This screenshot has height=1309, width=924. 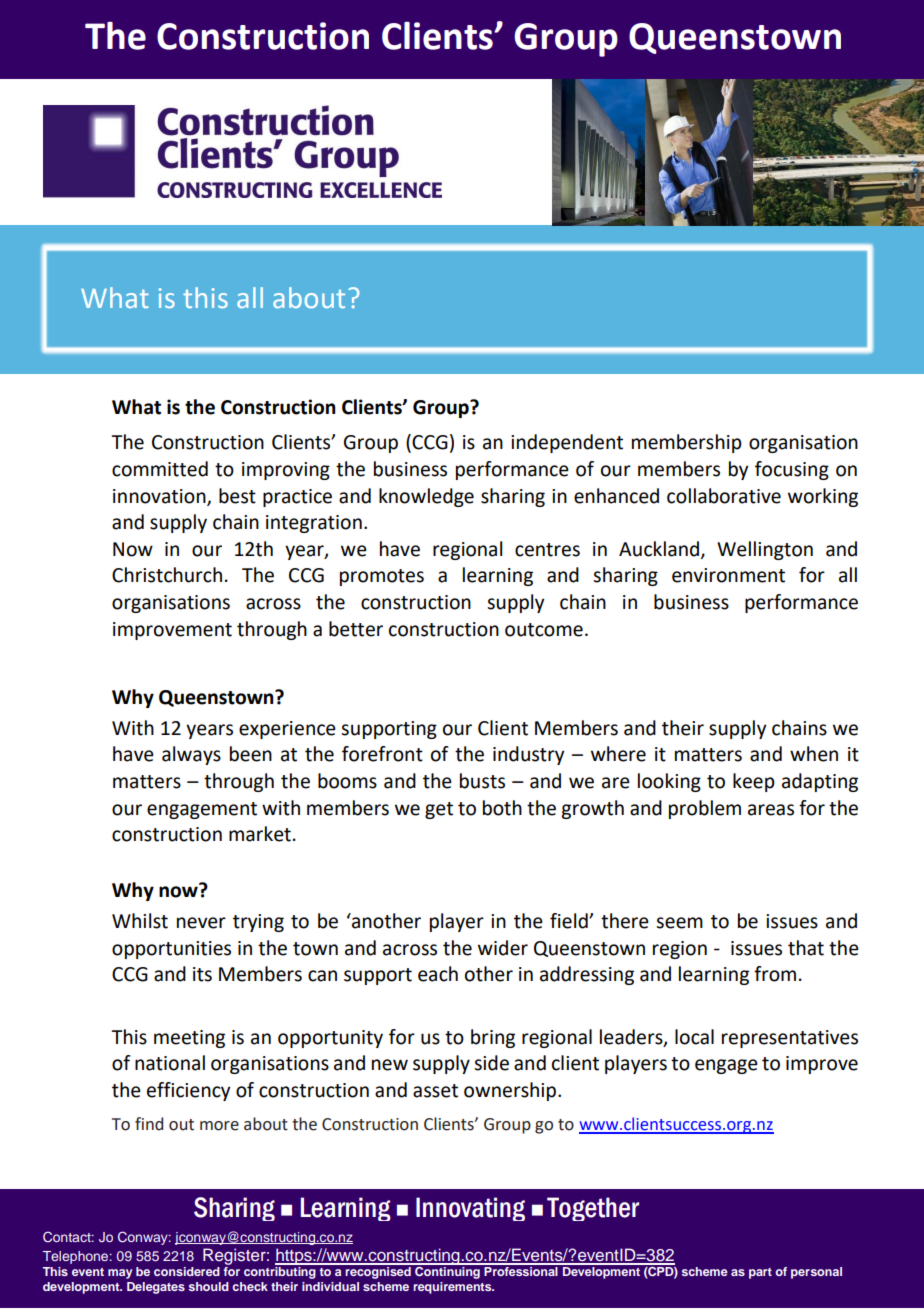 What do you see at coordinates (209, 1286) in the screenshot?
I see `should` at bounding box center [209, 1286].
